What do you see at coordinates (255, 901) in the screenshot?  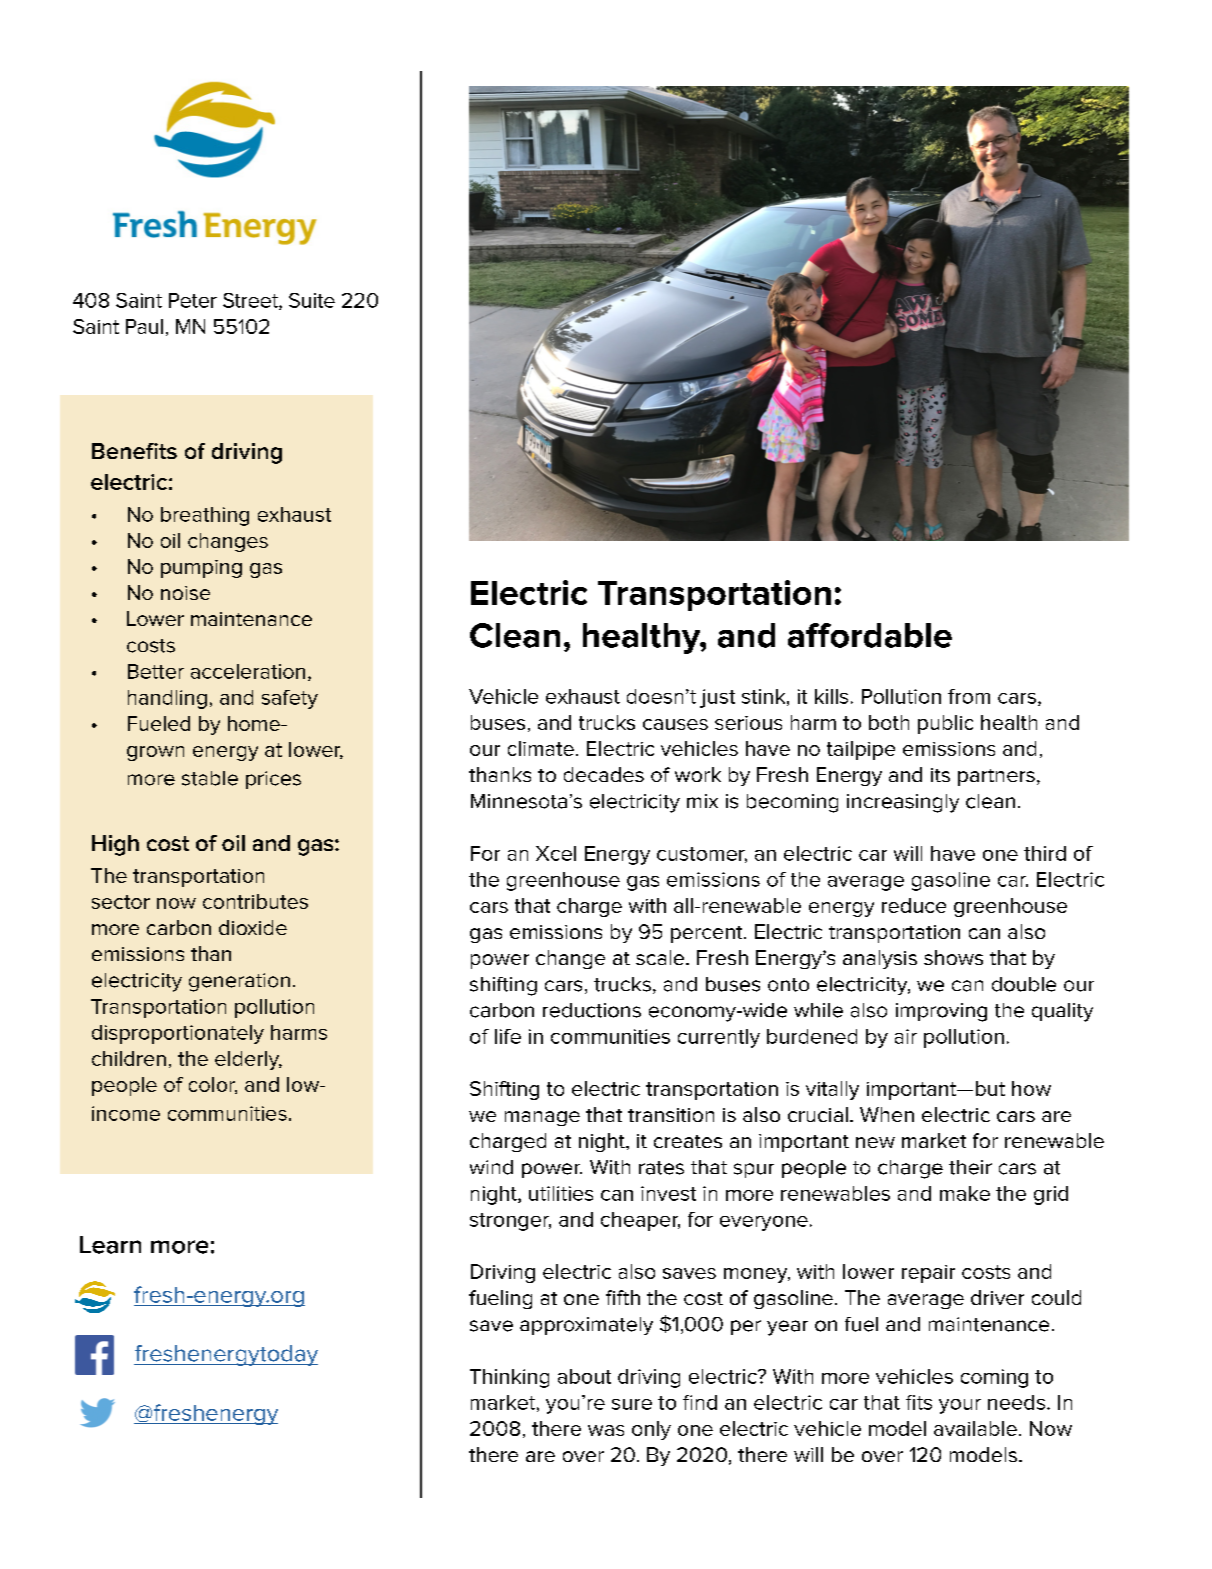 I see `contributes` at bounding box center [255, 901].
